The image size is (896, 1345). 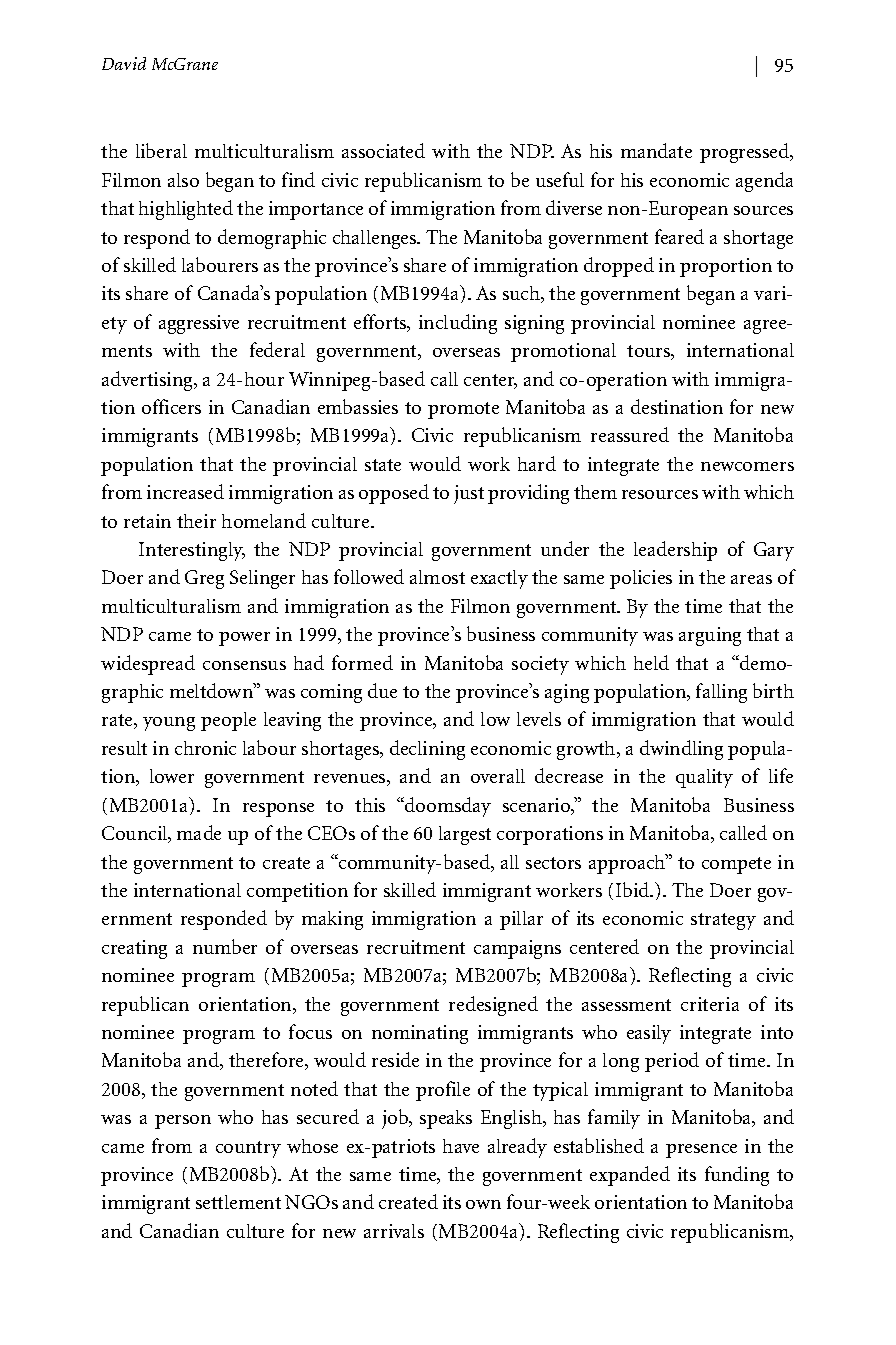 What do you see at coordinates (383, 150) in the document?
I see `associated` at bounding box center [383, 150].
